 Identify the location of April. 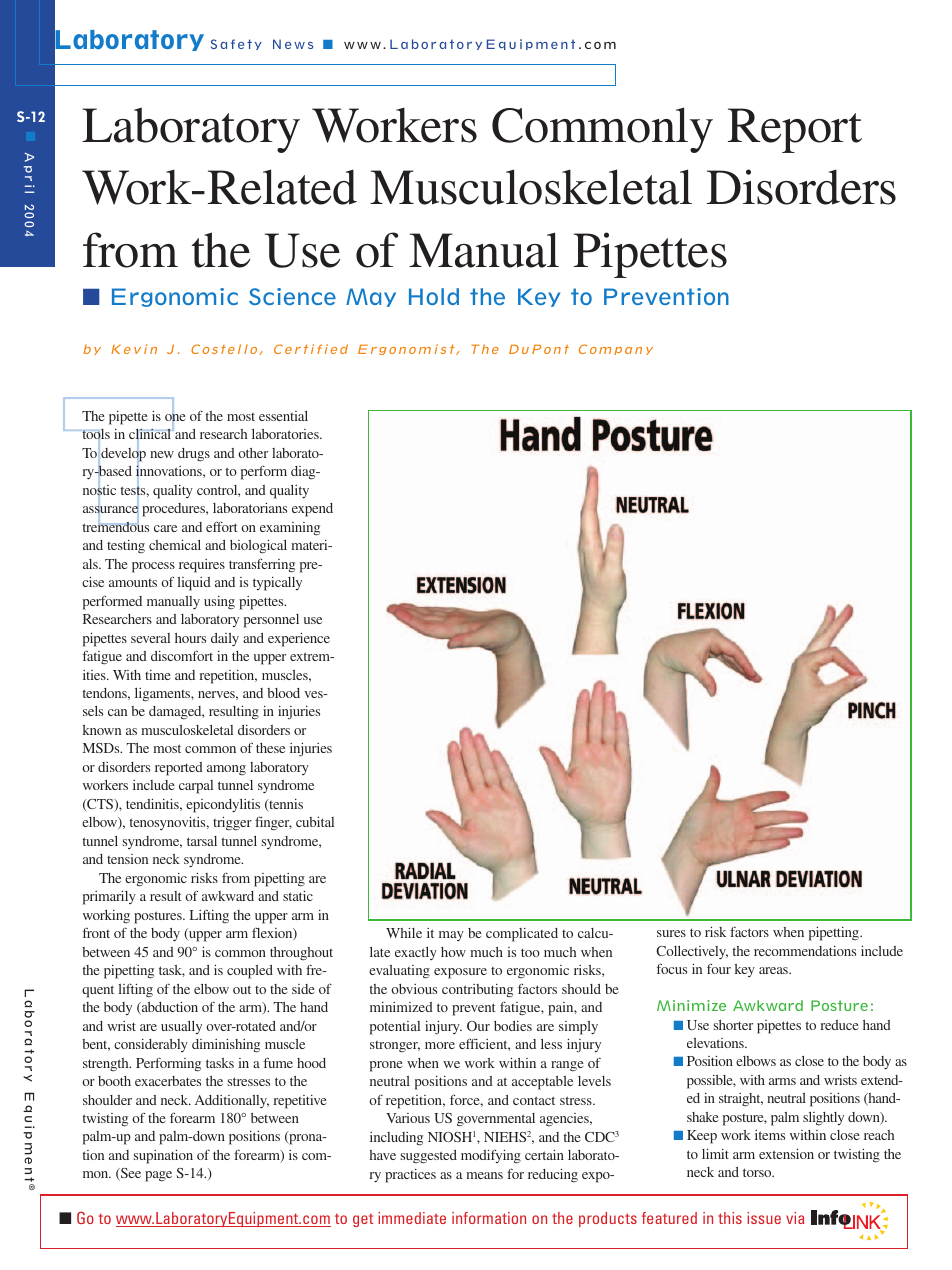
(29, 173).
